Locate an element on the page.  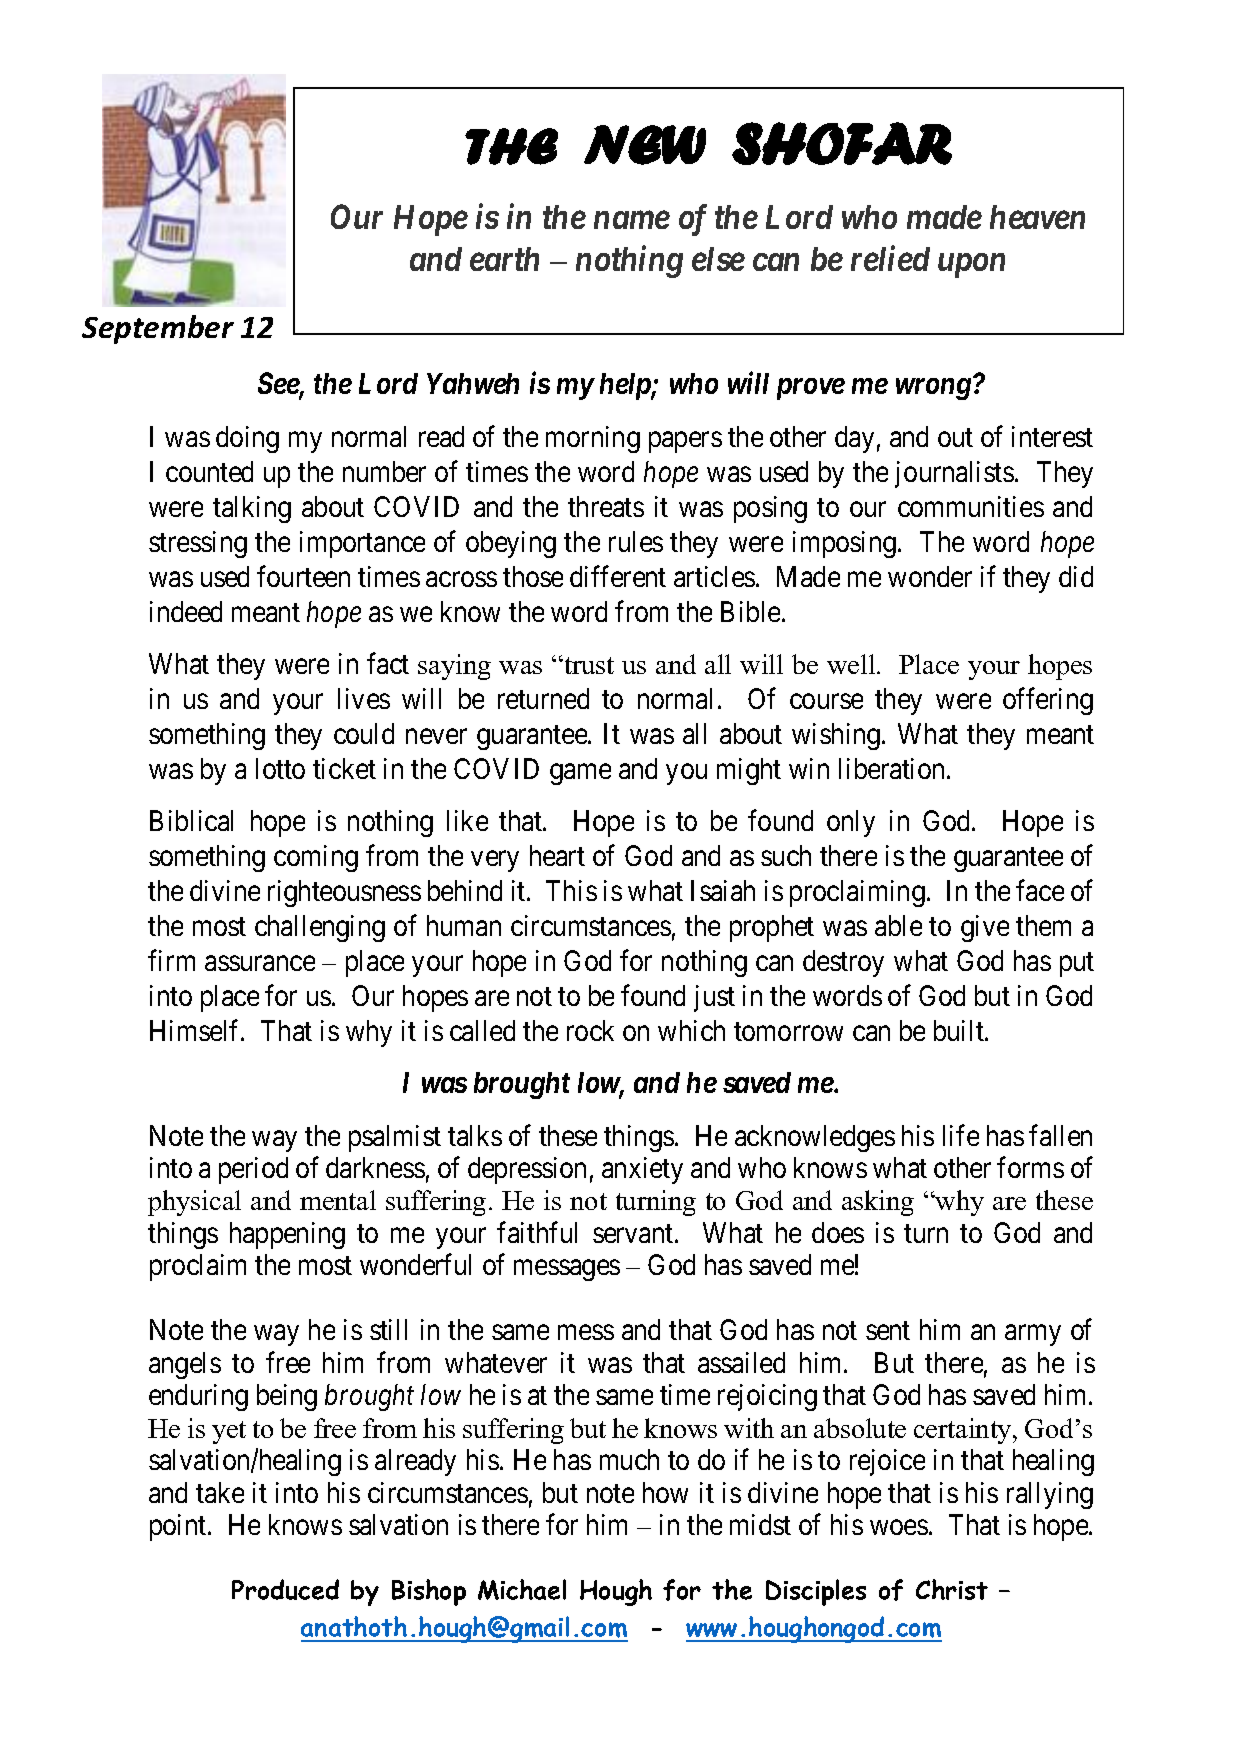
Produced is located at coordinates (285, 1589).
